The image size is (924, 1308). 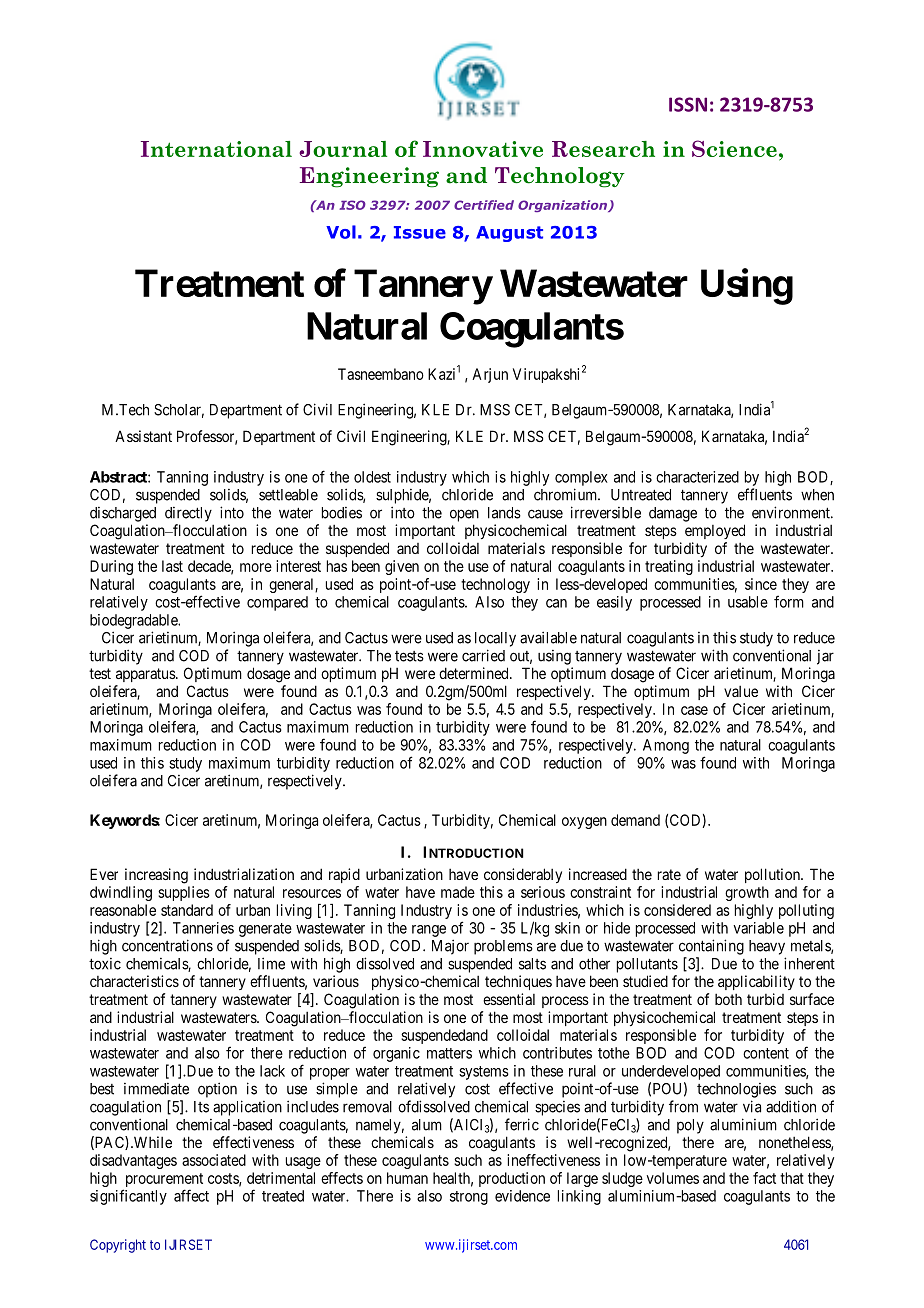 What do you see at coordinates (741, 691) in the screenshot?
I see `value` at bounding box center [741, 691].
